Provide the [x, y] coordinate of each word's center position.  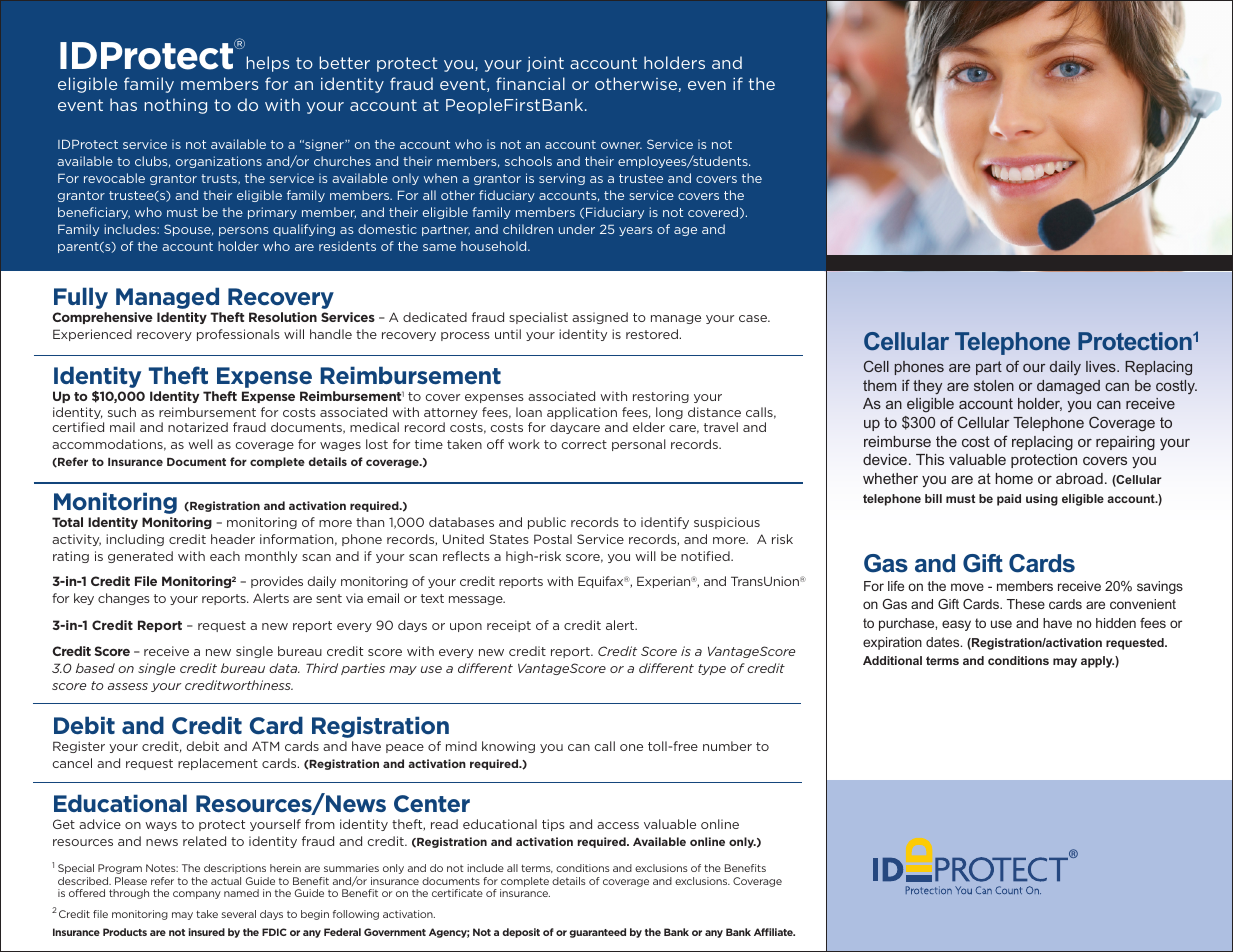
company [197, 895]
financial [530, 83]
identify [665, 523]
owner [621, 145]
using [1042, 500]
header [233, 539]
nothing [176, 106]
